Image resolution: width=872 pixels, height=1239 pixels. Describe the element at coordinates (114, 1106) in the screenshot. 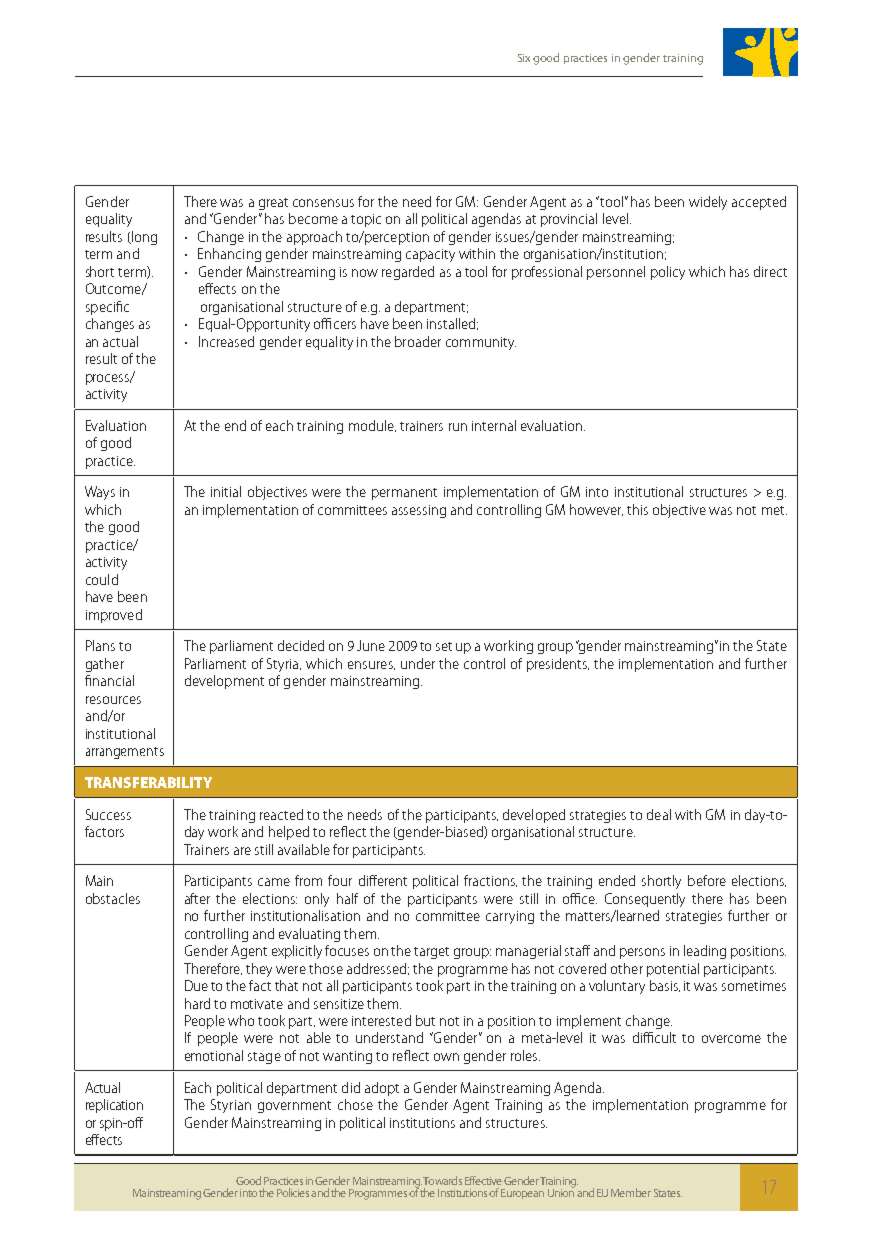

I see `replication` at that location.
